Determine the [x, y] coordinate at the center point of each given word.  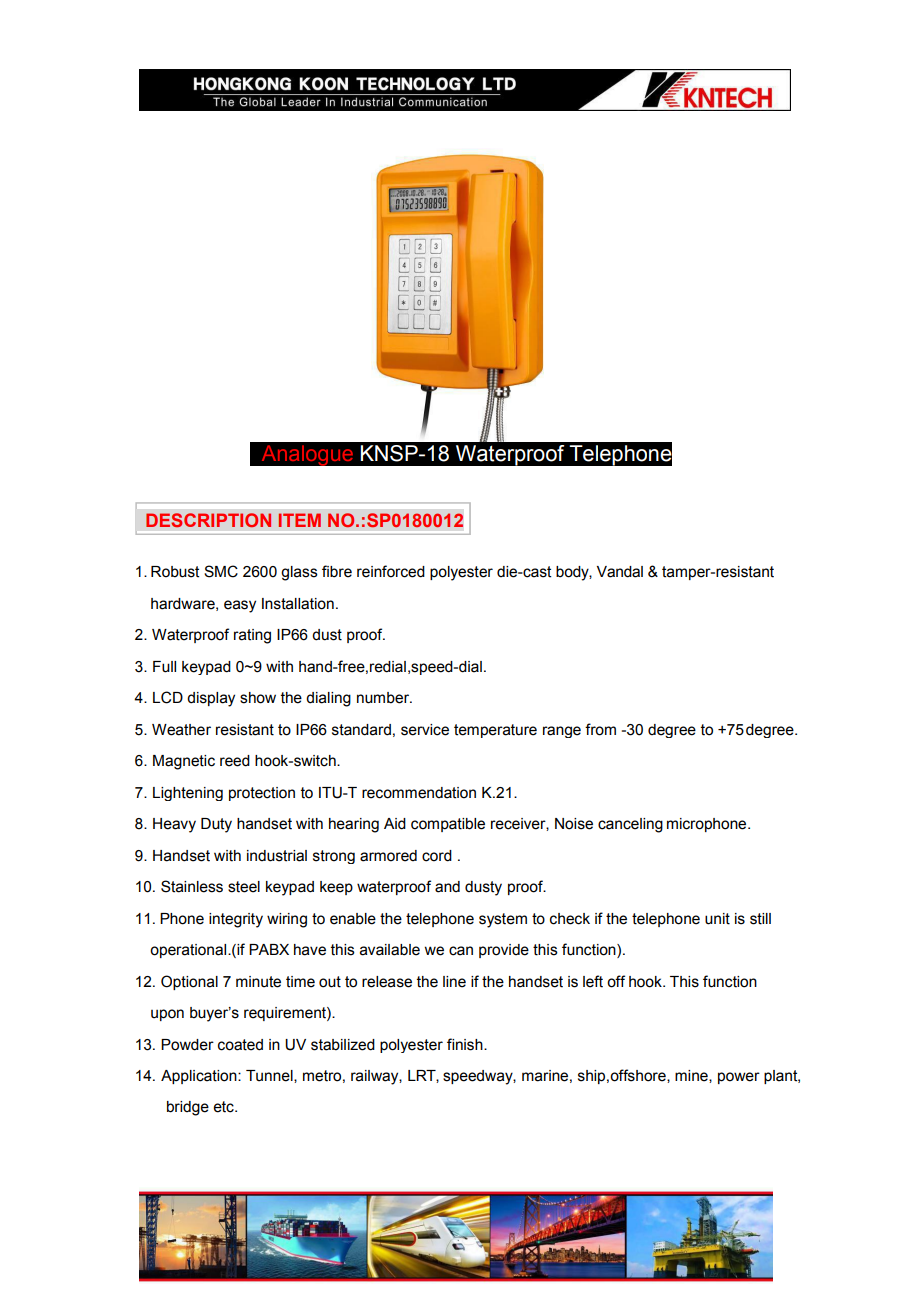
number [384, 698]
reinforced [391, 571]
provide [504, 951]
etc [224, 1107]
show [258, 698]
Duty [216, 825]
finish [466, 1044]
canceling [630, 825]
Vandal [620, 572]
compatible [448, 825]
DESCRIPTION [208, 520]
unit [717, 919]
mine [692, 1076]
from [600, 729]
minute [258, 982]
